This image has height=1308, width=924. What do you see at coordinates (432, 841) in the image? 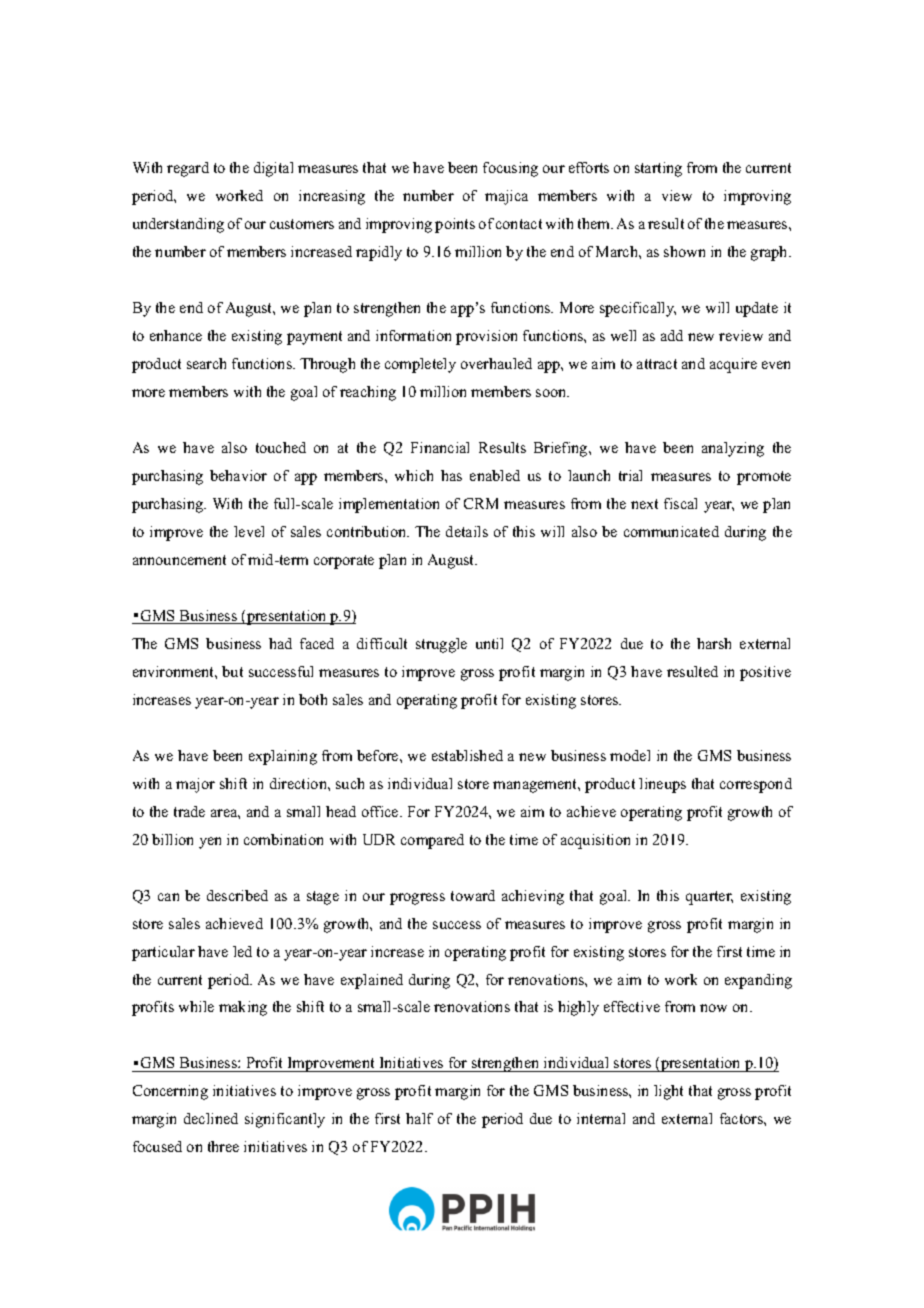
I see `compared` at bounding box center [432, 841].
